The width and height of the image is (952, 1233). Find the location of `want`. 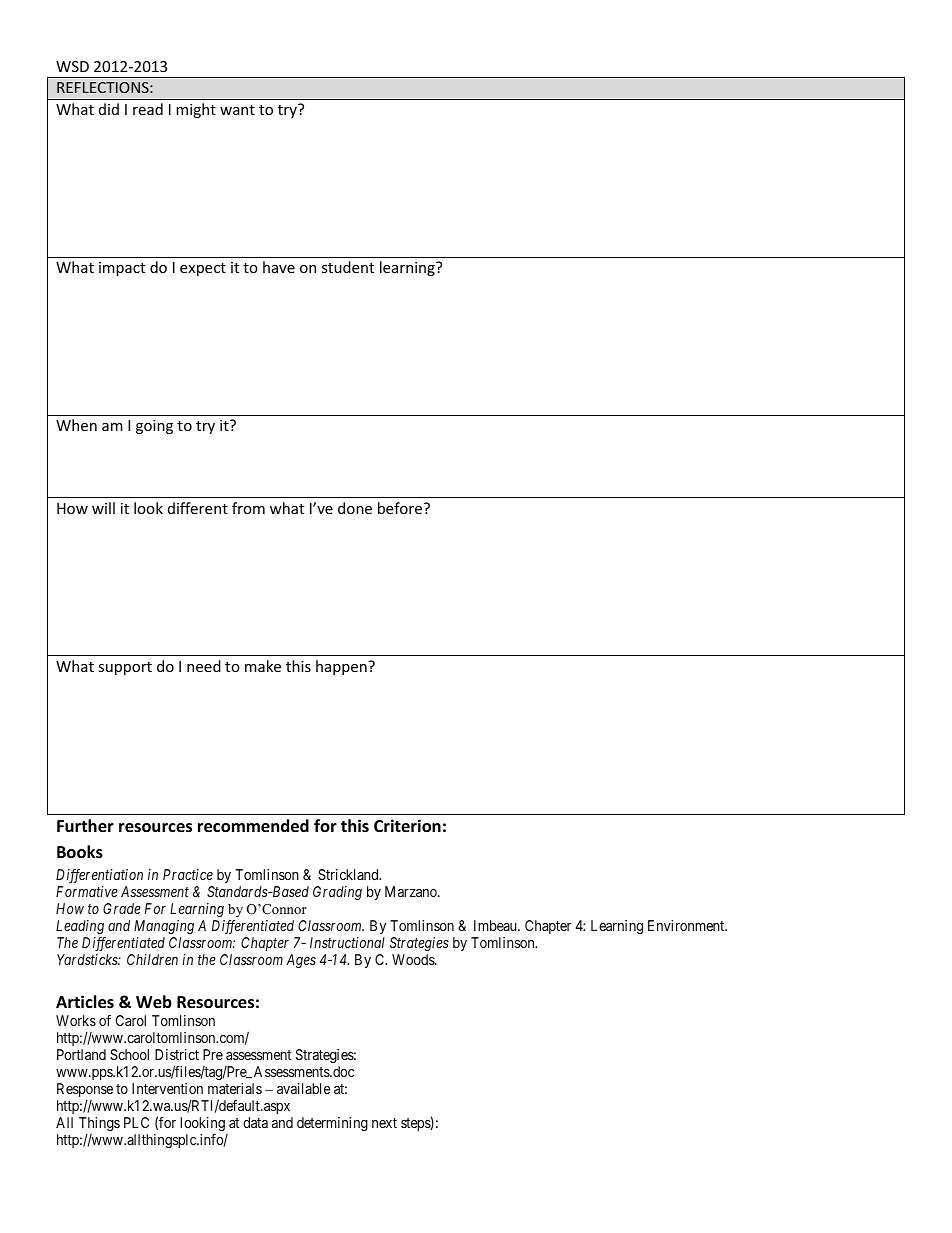

want is located at coordinates (237, 110).
